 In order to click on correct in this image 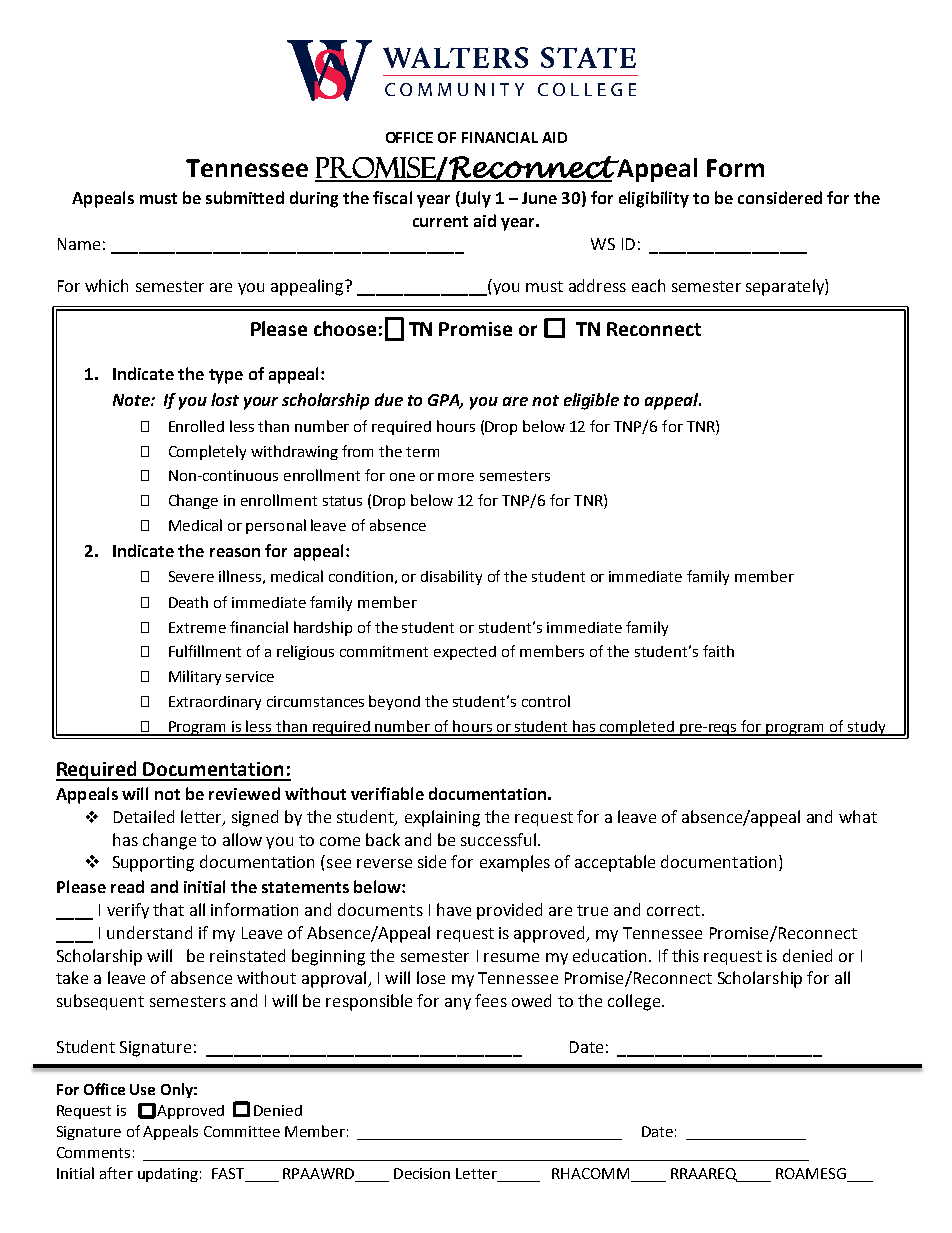, I will do `click(673, 910)`.
